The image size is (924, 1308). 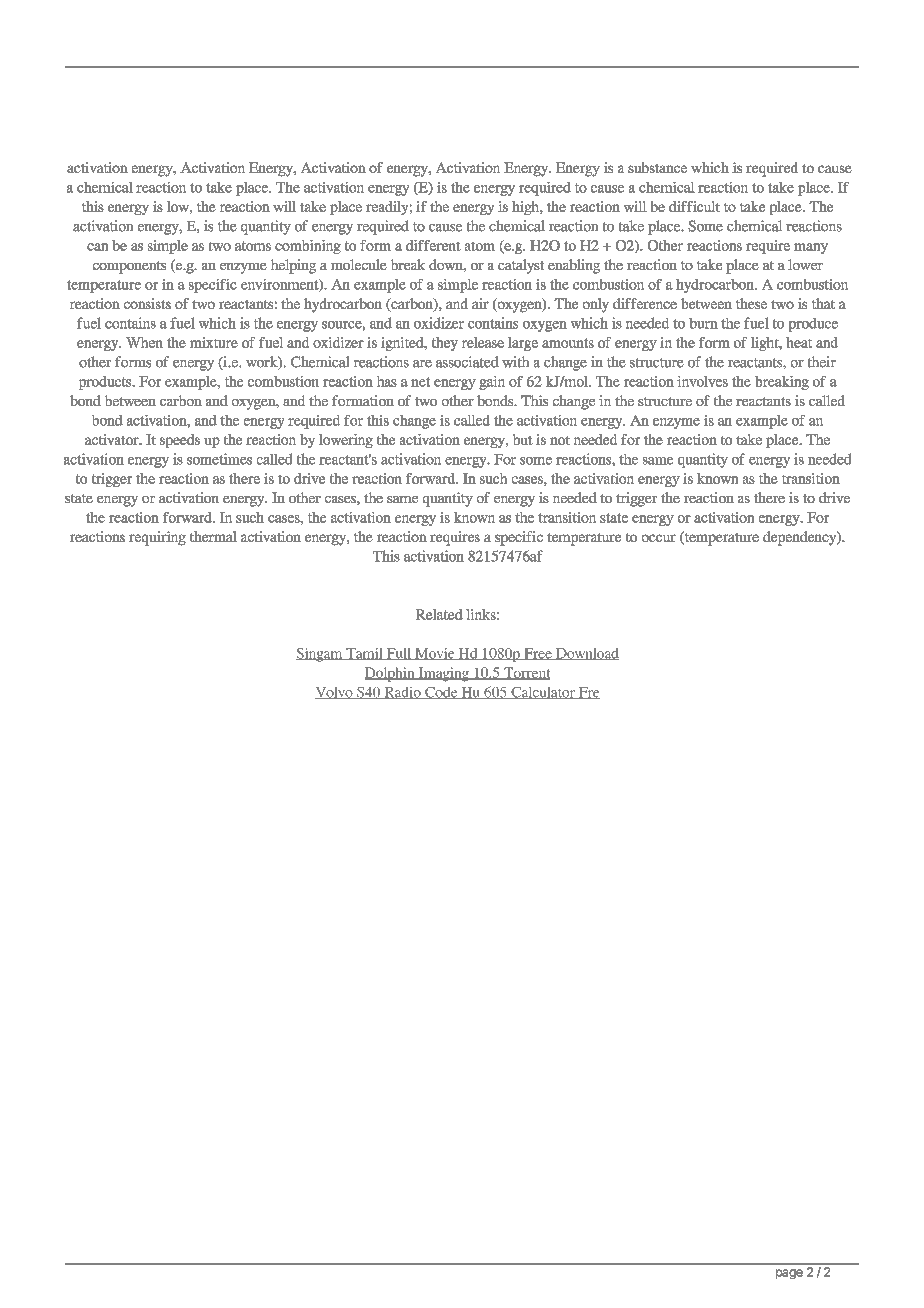 What do you see at coordinates (364, 654) in the document?
I see `Tamil` at bounding box center [364, 654].
